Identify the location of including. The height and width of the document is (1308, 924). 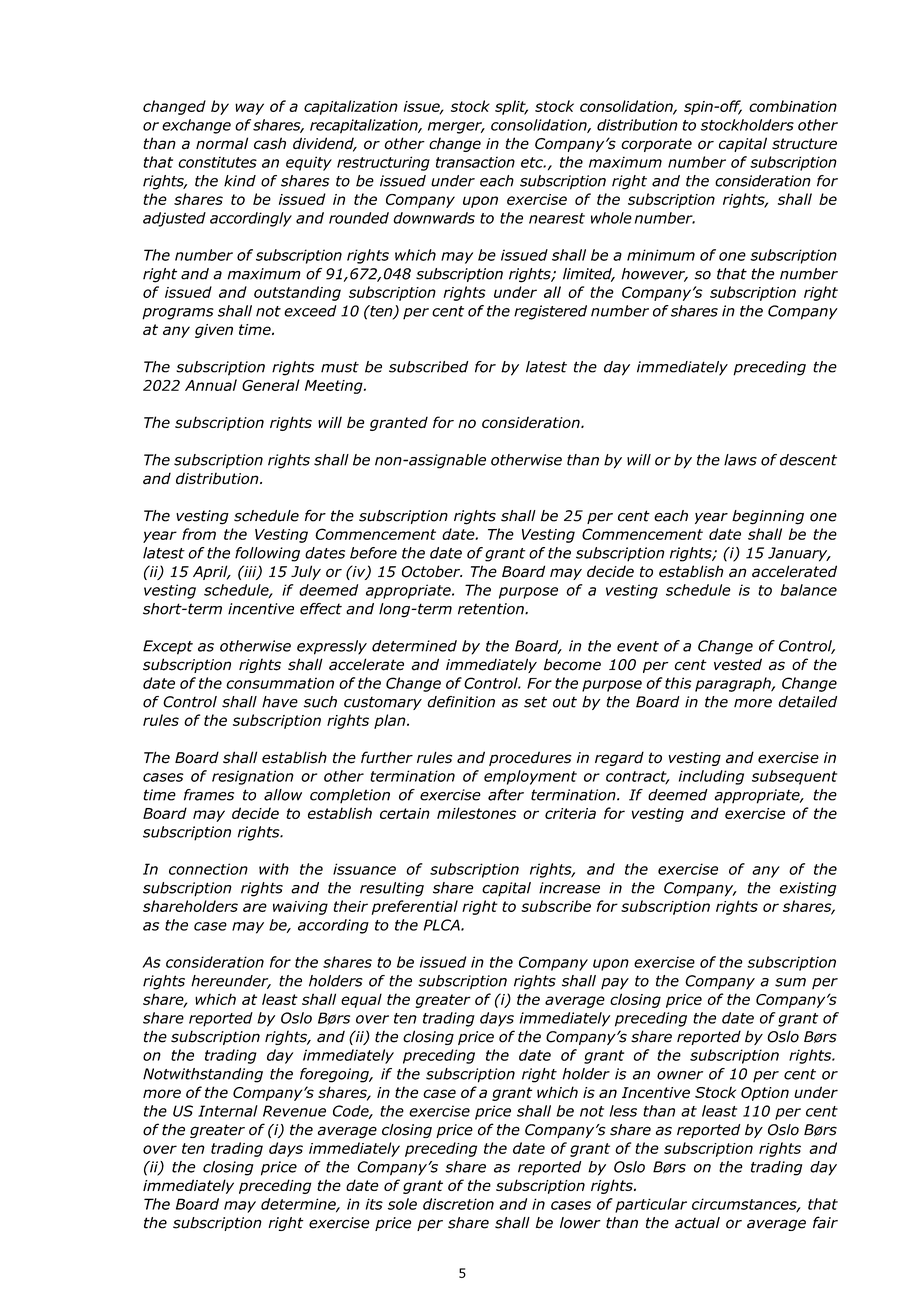
(711, 777).
